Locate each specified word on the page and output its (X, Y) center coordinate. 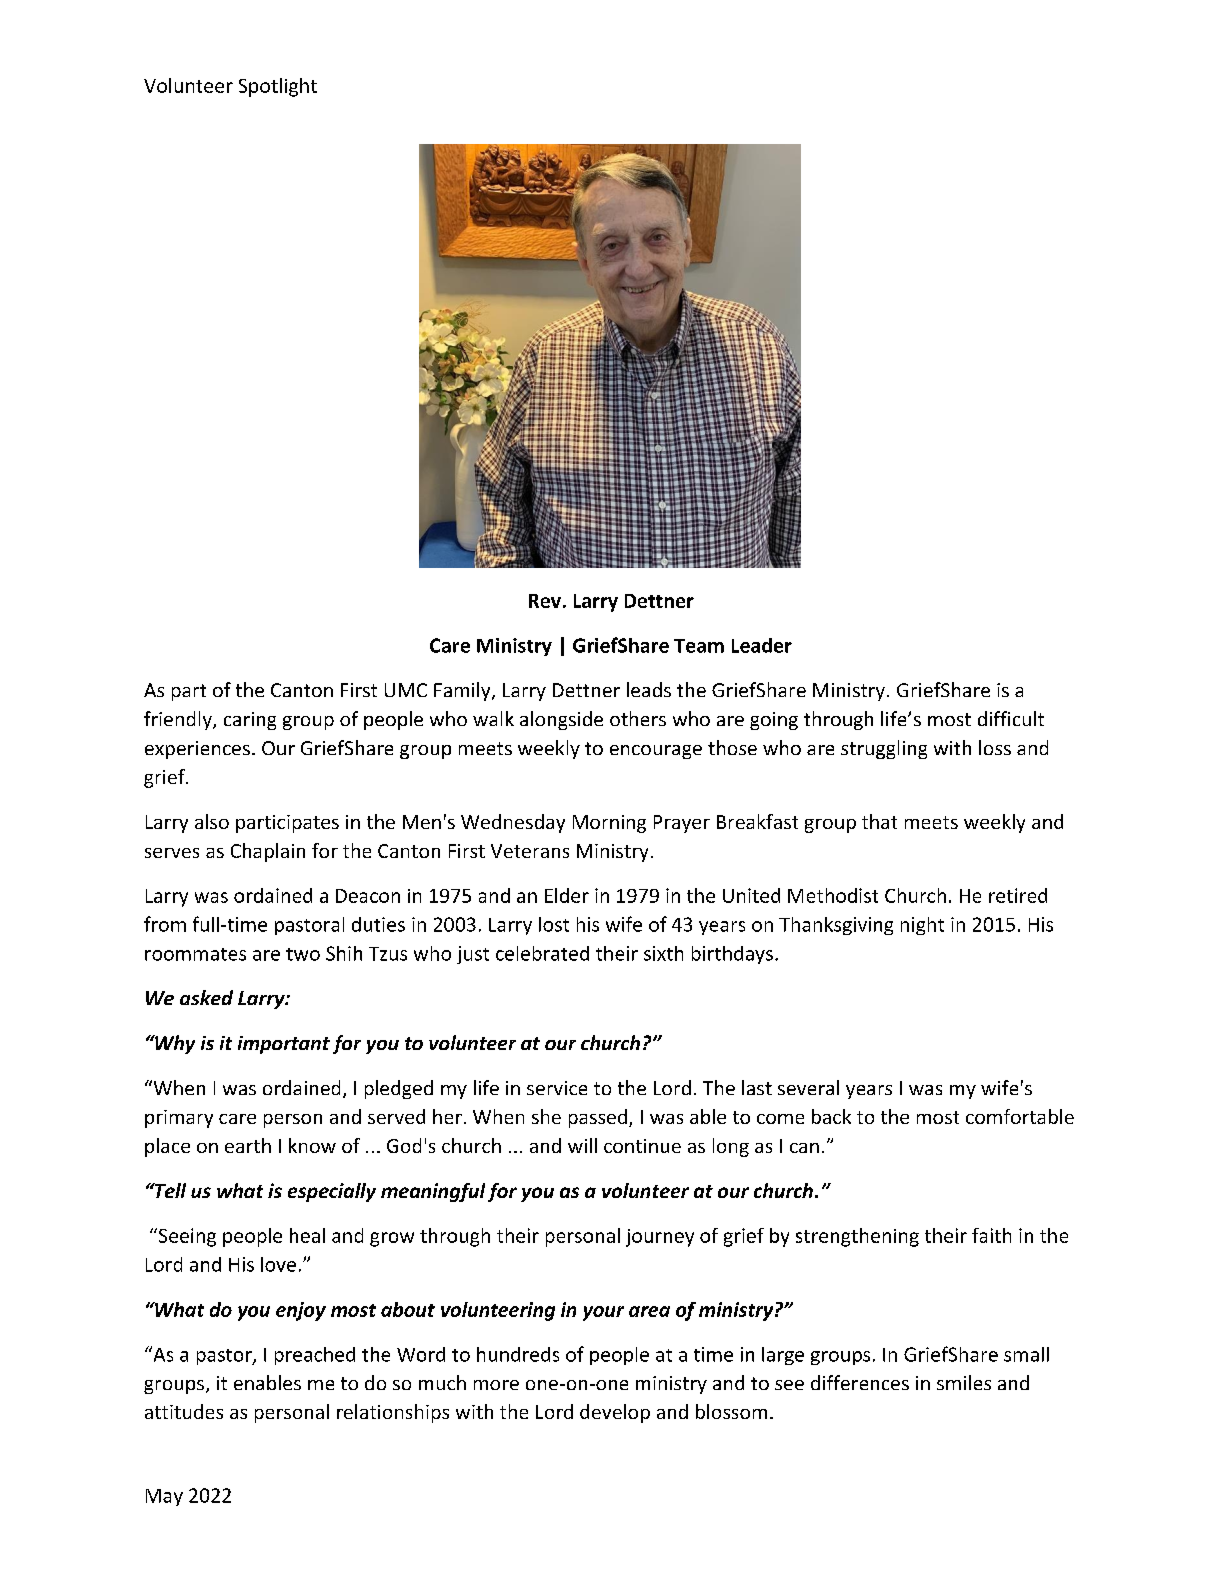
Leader (762, 645)
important (284, 1045)
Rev (545, 601)
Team (699, 646)
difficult (1011, 718)
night (922, 926)
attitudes (184, 1411)
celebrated (542, 953)
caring (250, 721)
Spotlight (278, 87)
